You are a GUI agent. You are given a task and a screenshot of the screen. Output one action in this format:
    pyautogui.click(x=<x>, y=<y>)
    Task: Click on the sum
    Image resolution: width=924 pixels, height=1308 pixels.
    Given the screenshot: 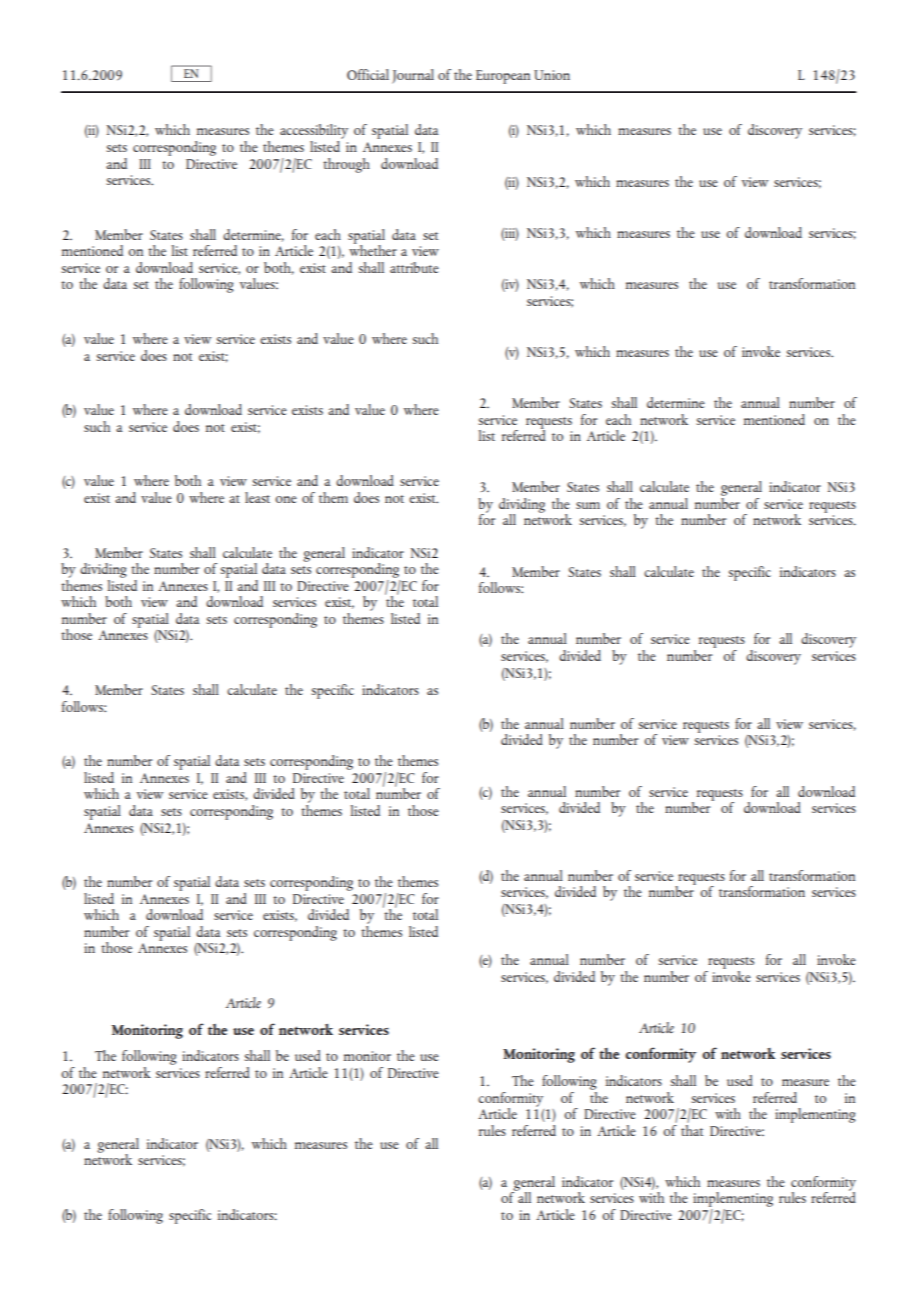 What is the action you would take?
    pyautogui.click(x=588, y=505)
